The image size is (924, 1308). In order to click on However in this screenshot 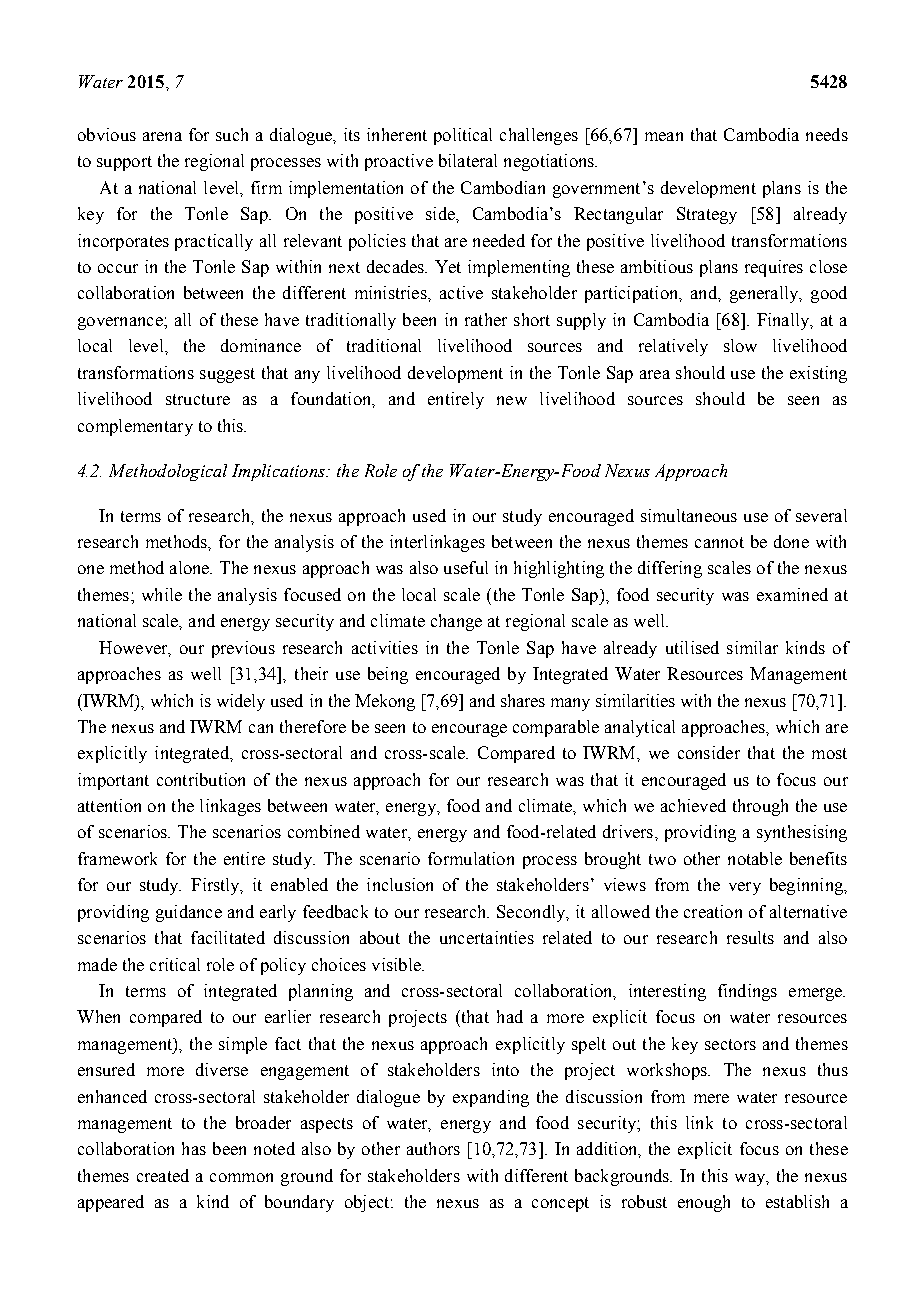, I will do `click(134, 648)`.
